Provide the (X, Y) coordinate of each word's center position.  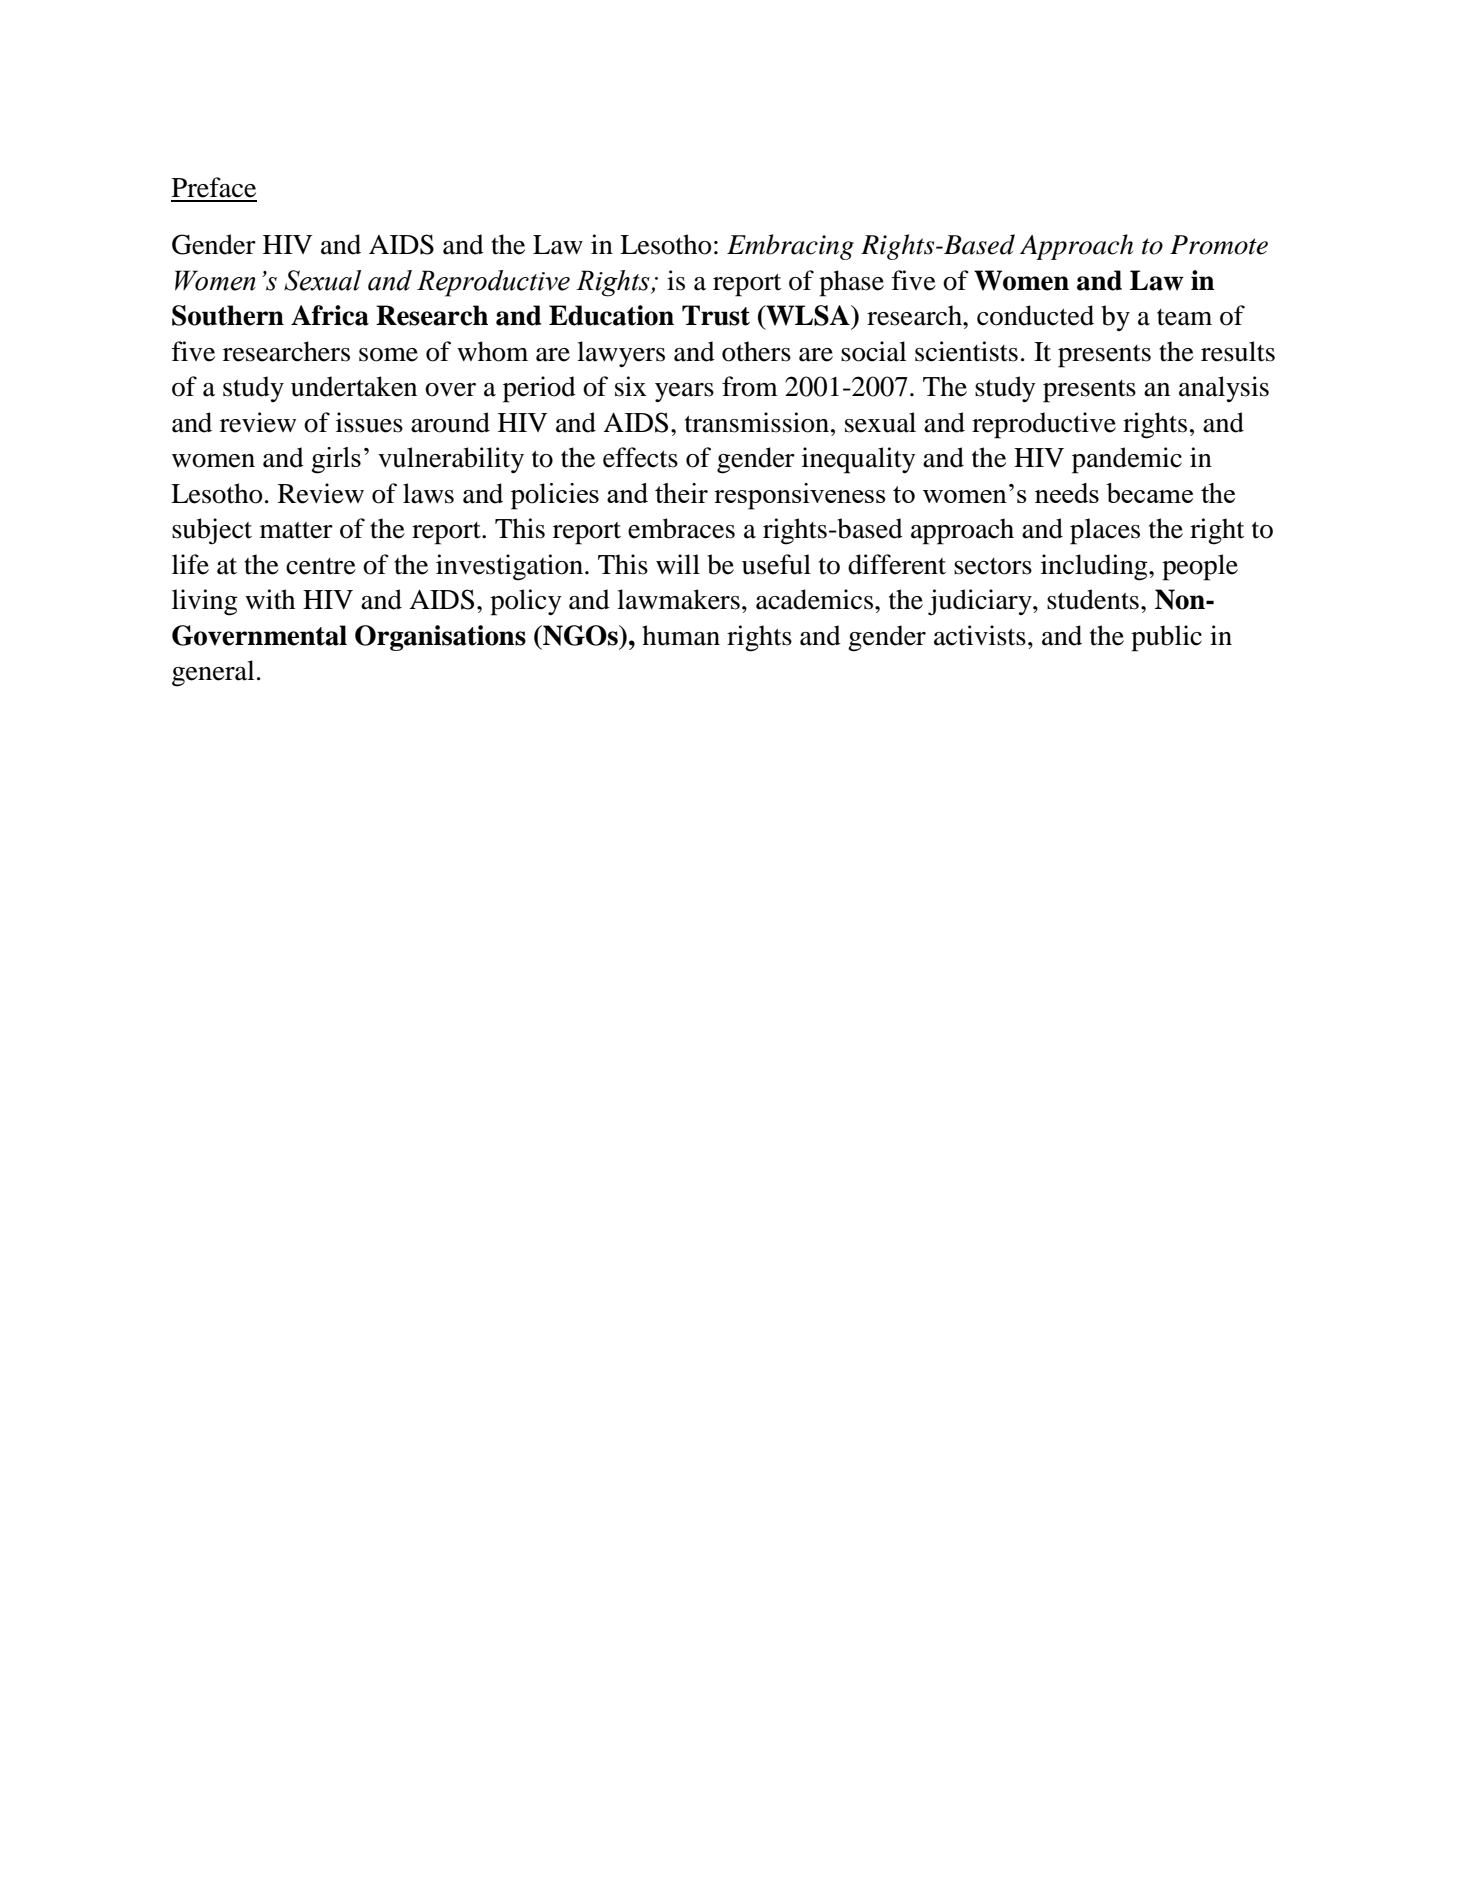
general (213, 673)
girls (336, 460)
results (1238, 351)
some (388, 355)
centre (321, 566)
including (1095, 567)
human (681, 635)
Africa (330, 315)
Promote (1219, 245)
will (678, 564)
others (756, 351)
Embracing (790, 247)
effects (640, 457)
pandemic (1127, 460)
